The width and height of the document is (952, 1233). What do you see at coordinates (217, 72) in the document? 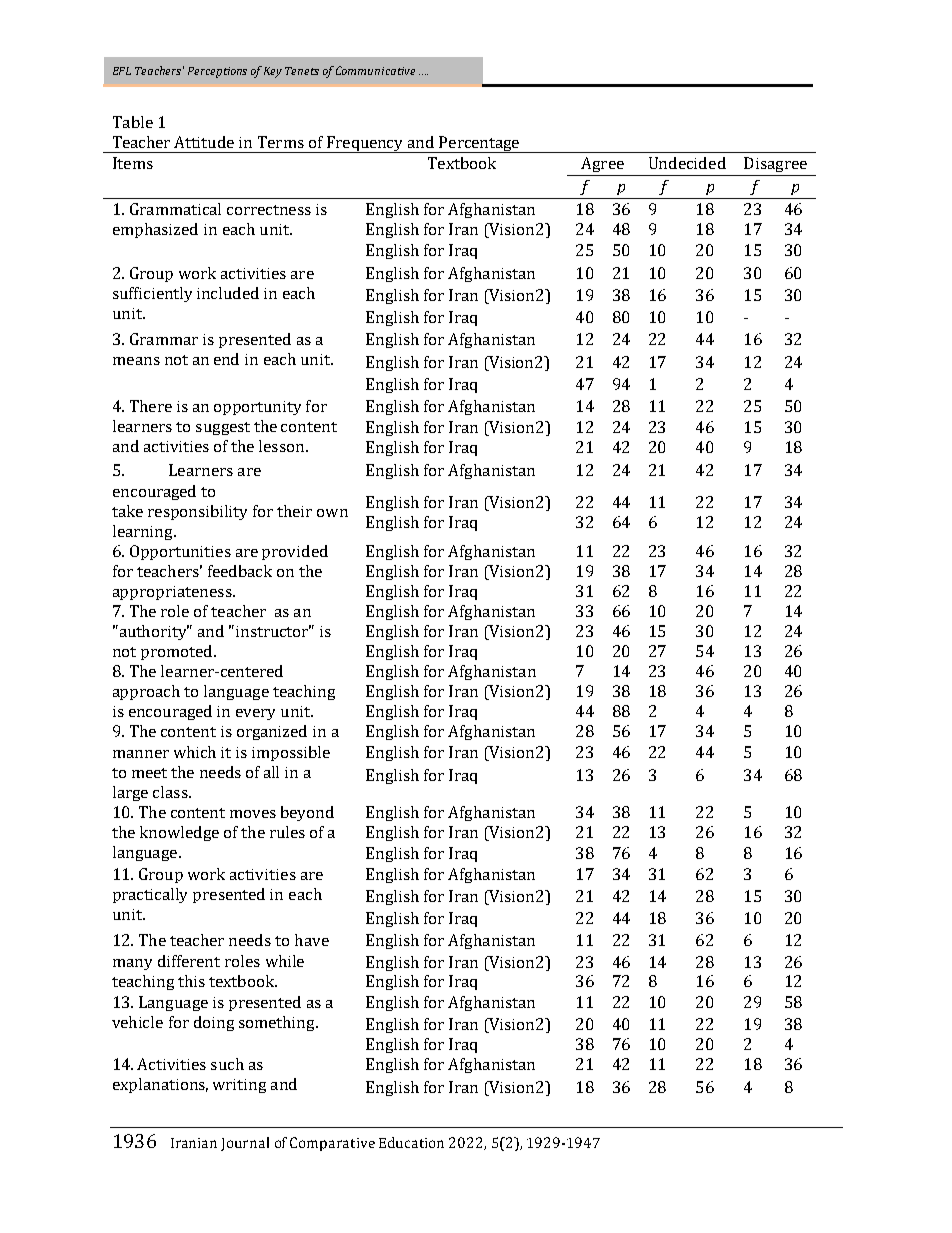
I see `Perceptions` at bounding box center [217, 72].
